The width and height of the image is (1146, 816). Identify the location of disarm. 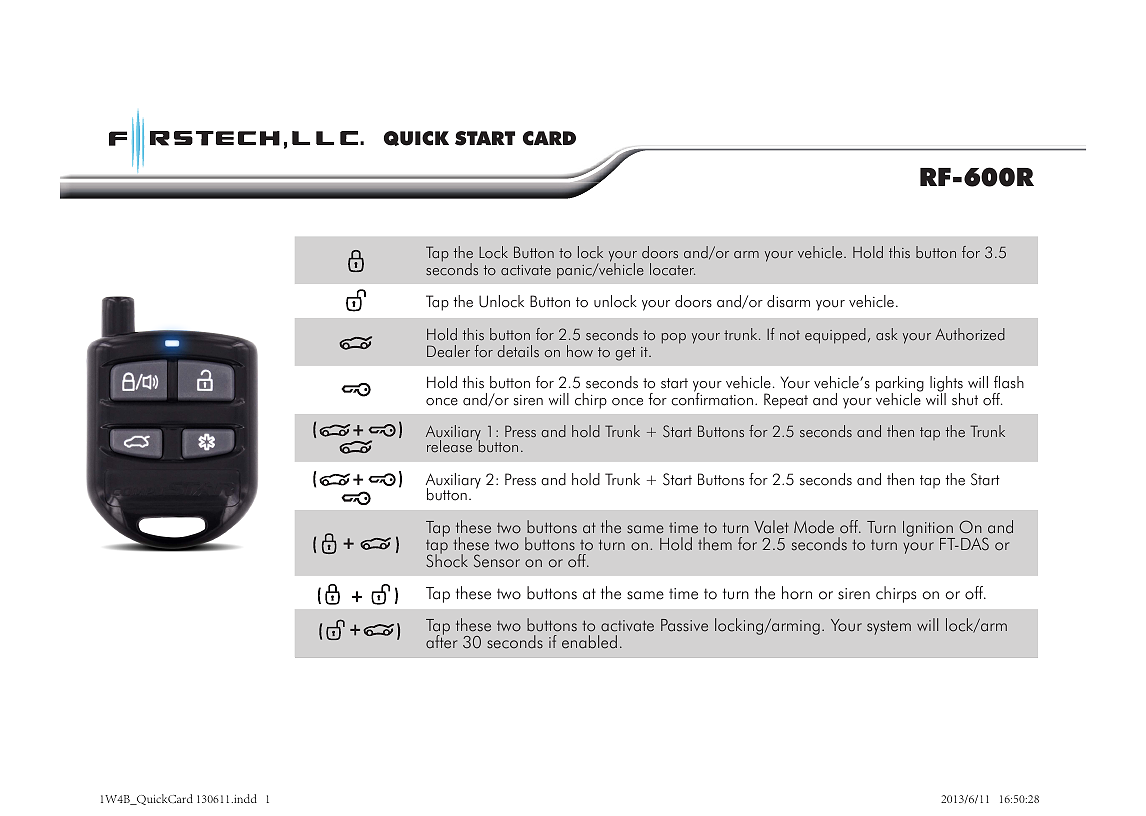
(788, 301).
